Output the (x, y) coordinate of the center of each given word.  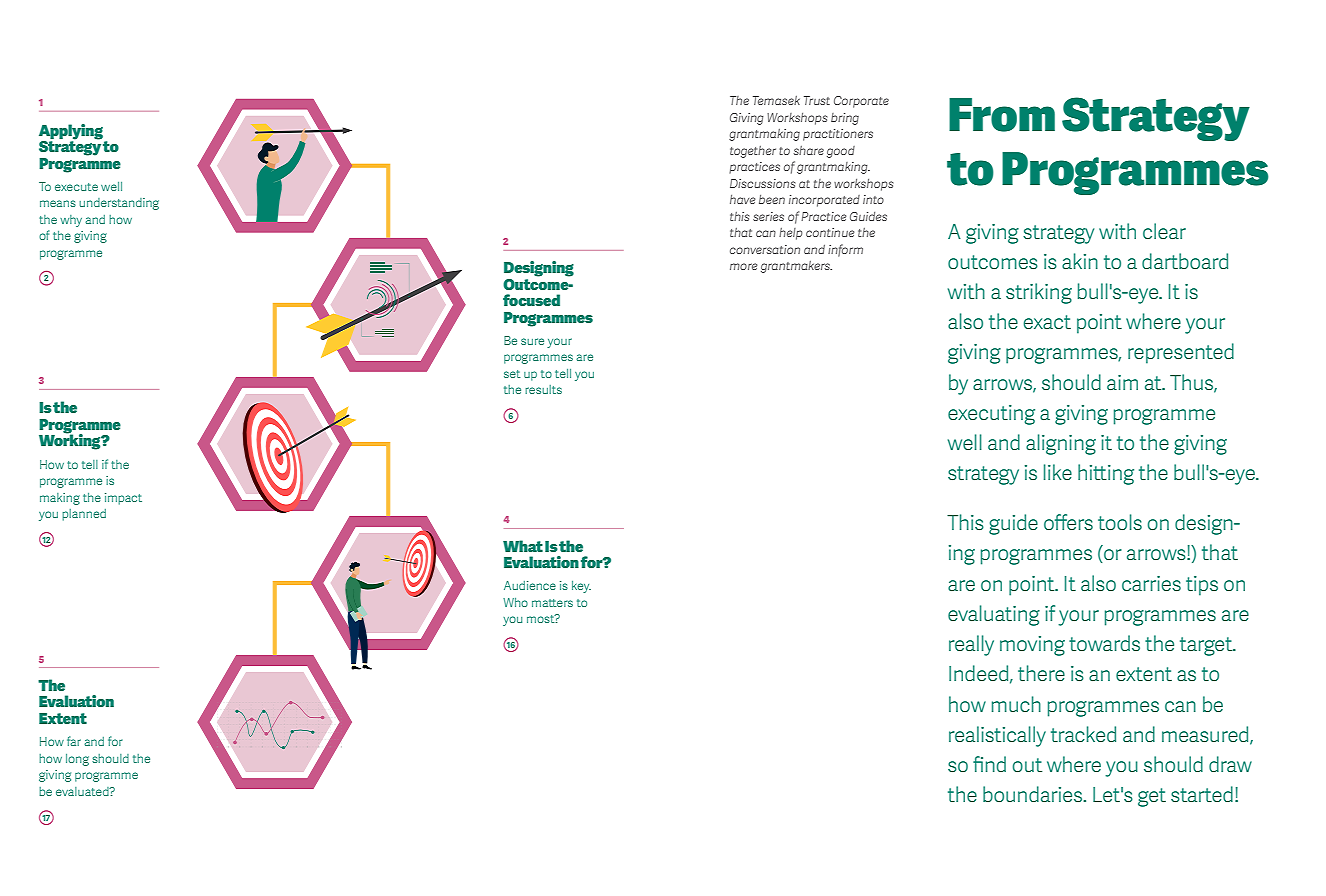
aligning (1061, 444)
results (543, 389)
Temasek (776, 100)
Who (515, 602)
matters (552, 603)
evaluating (994, 615)
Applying (71, 132)
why (71, 221)
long (77, 760)
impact (123, 499)
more (743, 266)
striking (1039, 293)
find (989, 764)
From (1002, 115)
